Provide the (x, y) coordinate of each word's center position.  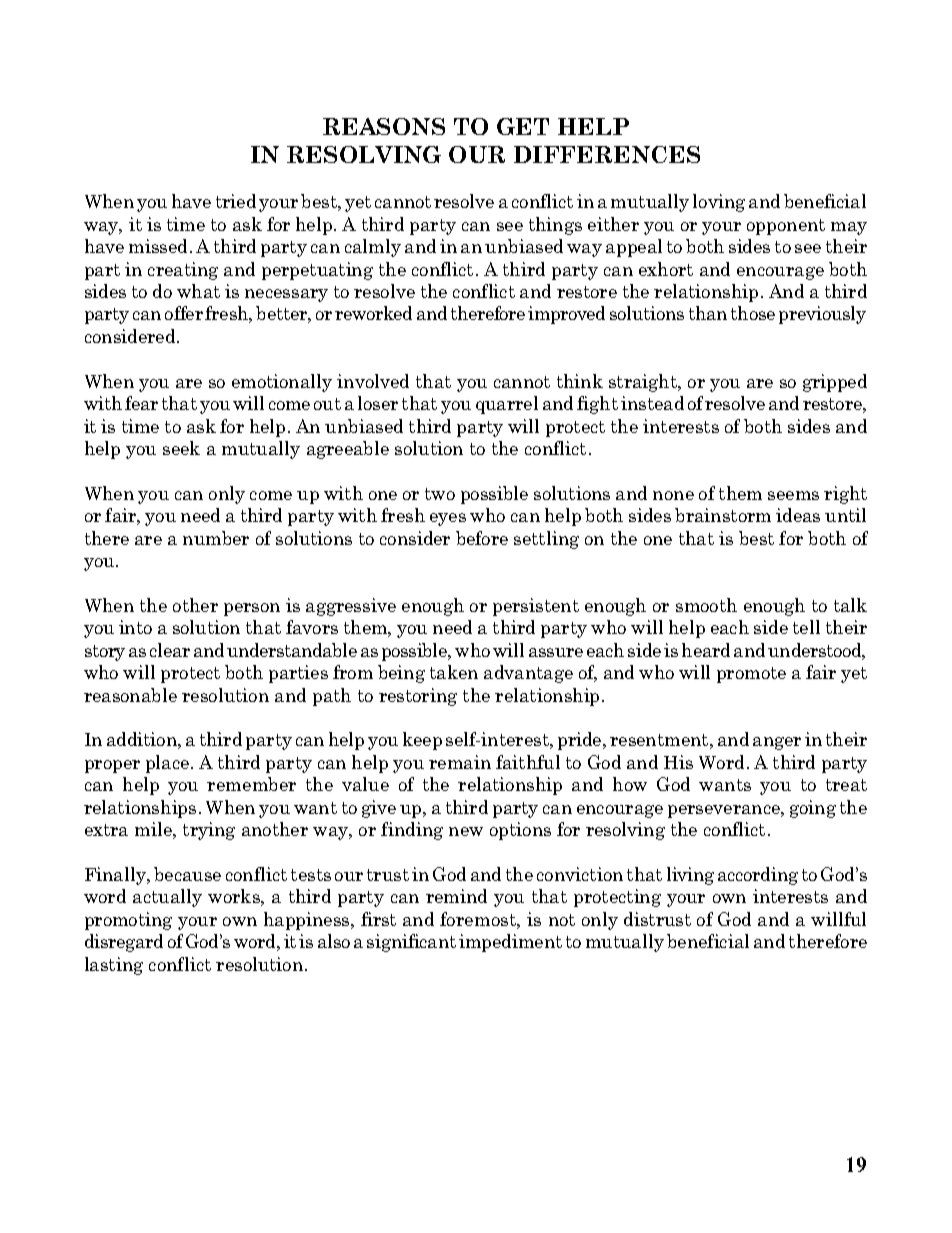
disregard (124, 943)
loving (719, 203)
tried (236, 201)
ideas (798, 515)
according (758, 876)
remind (456, 896)
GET (523, 126)
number (216, 538)
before (482, 538)
